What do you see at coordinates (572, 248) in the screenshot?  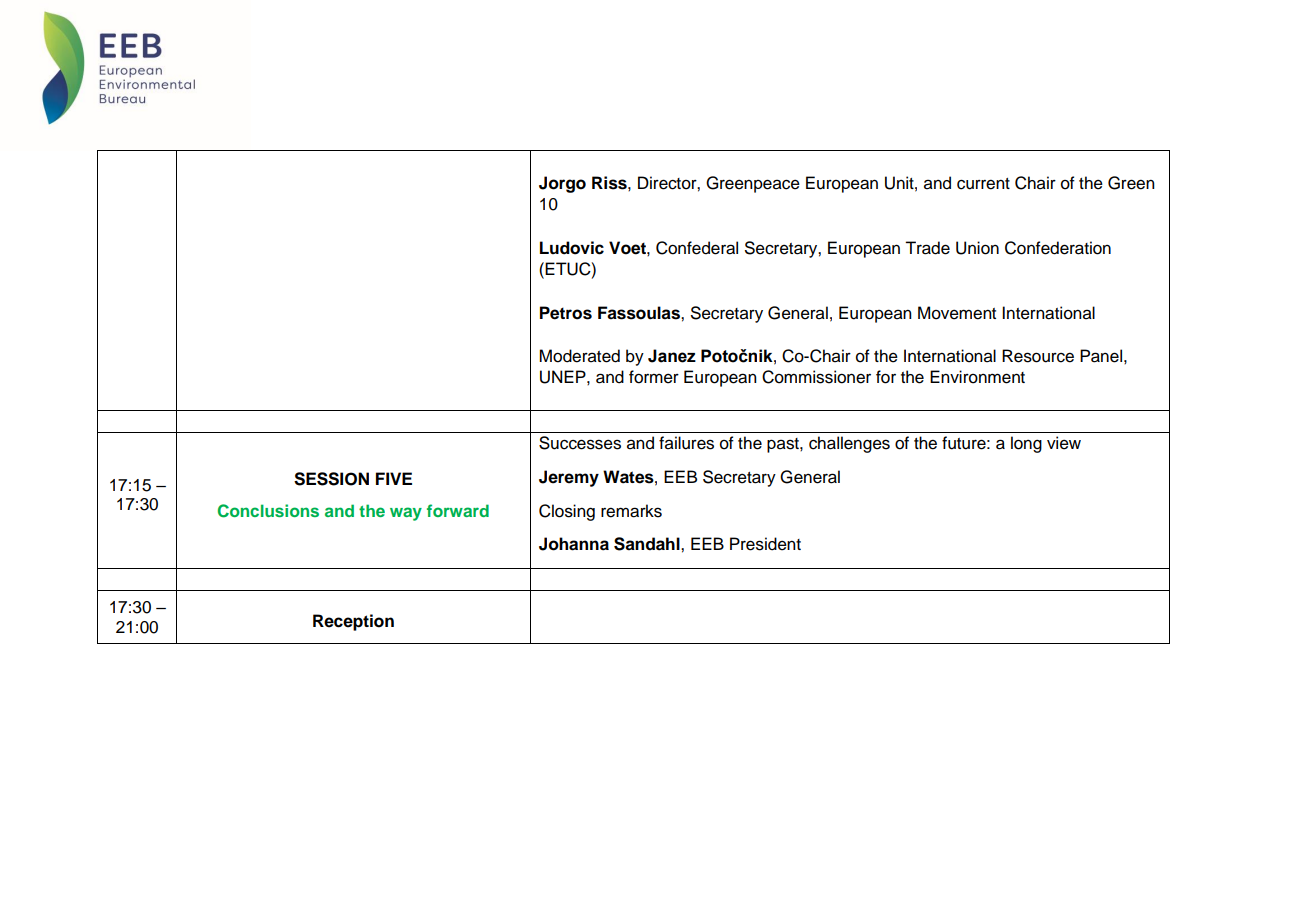 I see `Ludovic` at bounding box center [572, 248].
